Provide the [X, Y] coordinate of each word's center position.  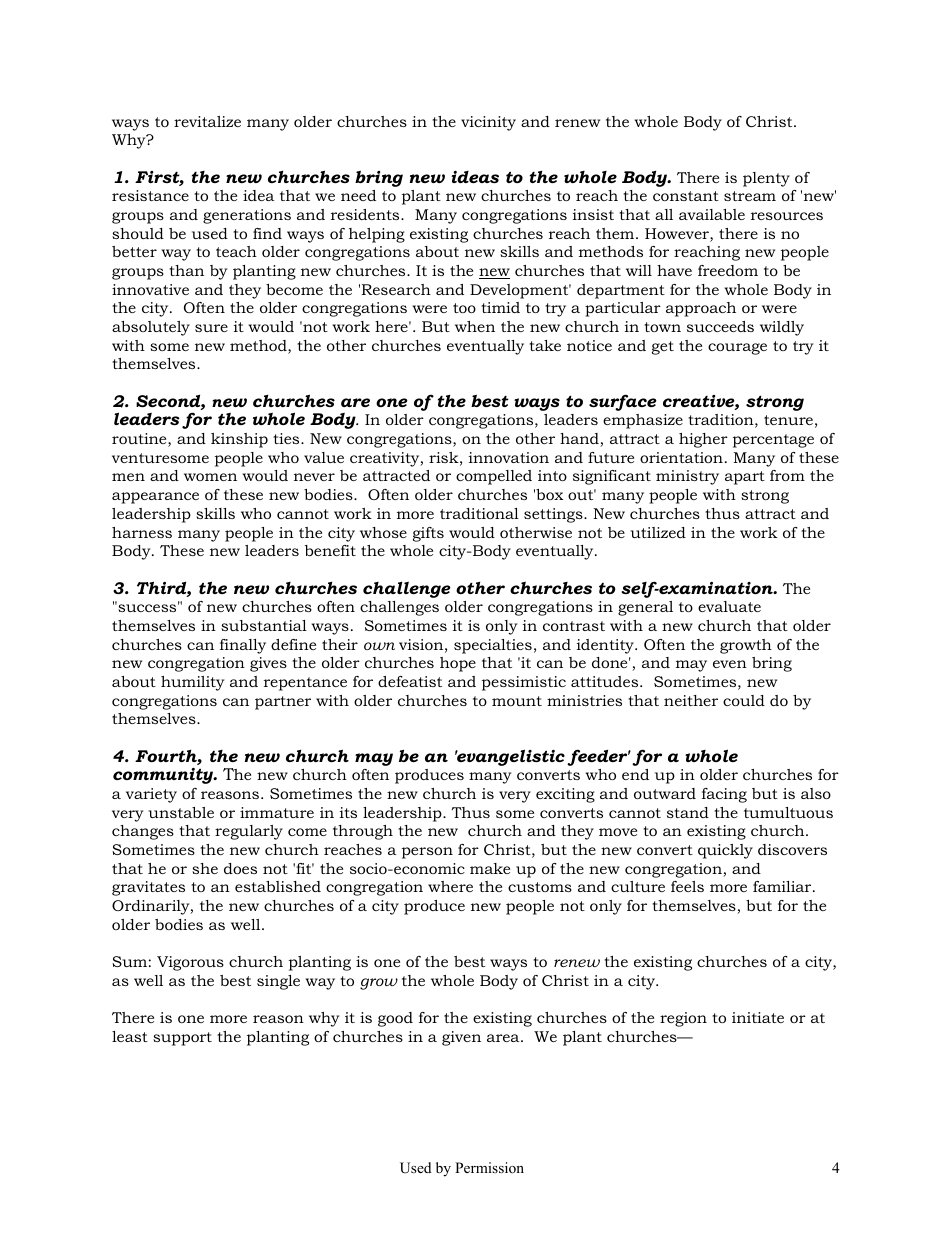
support [182, 1039]
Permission [489, 1167]
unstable [181, 812]
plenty [766, 179]
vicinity [488, 123]
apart [745, 478]
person [427, 853]
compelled [494, 477]
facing [724, 795]
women [210, 477]
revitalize [207, 121]
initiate [758, 1017]
